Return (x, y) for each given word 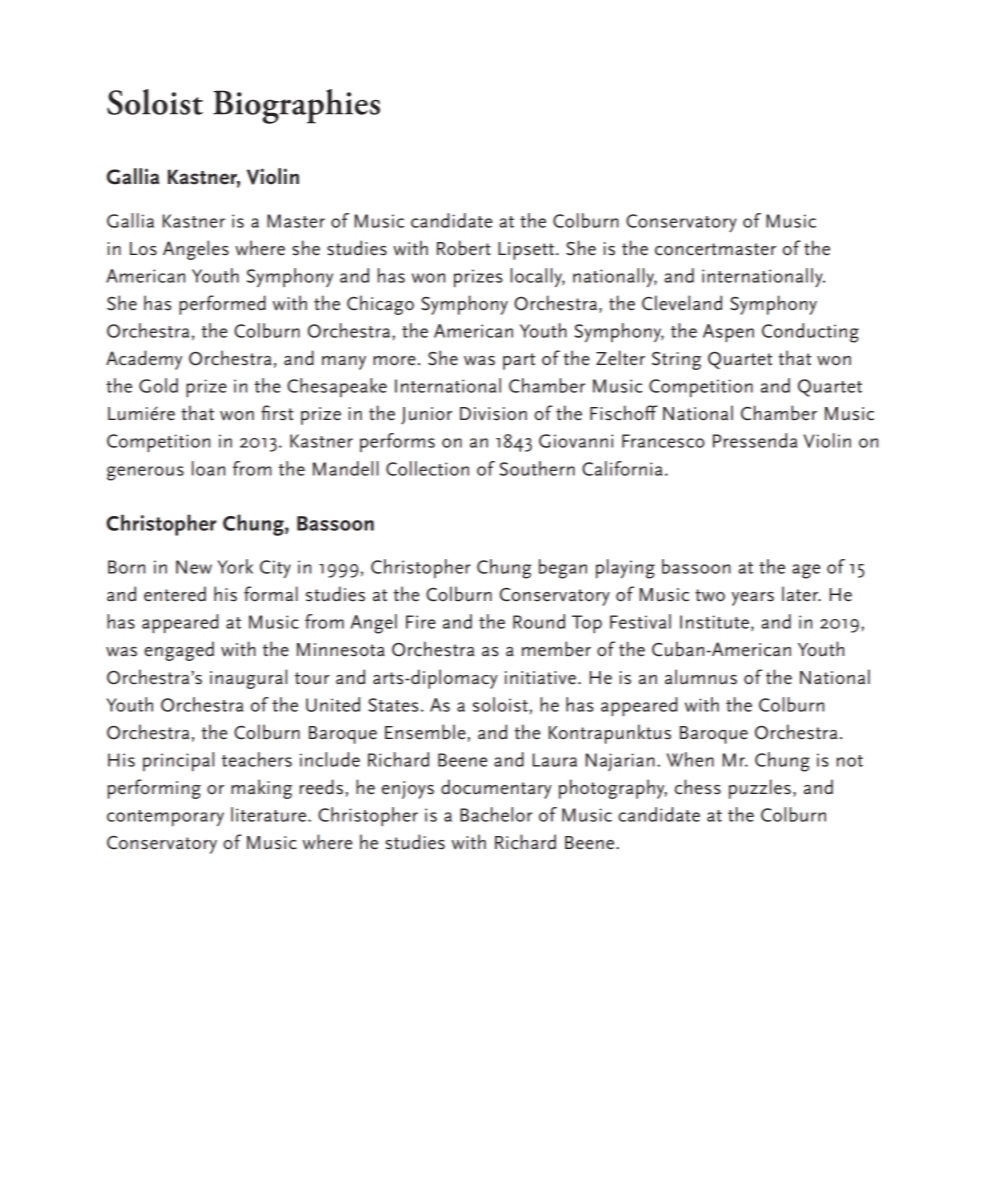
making (261, 789)
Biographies (296, 106)
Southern (537, 468)
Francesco (663, 441)
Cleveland (682, 303)
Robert (464, 248)
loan (208, 468)
